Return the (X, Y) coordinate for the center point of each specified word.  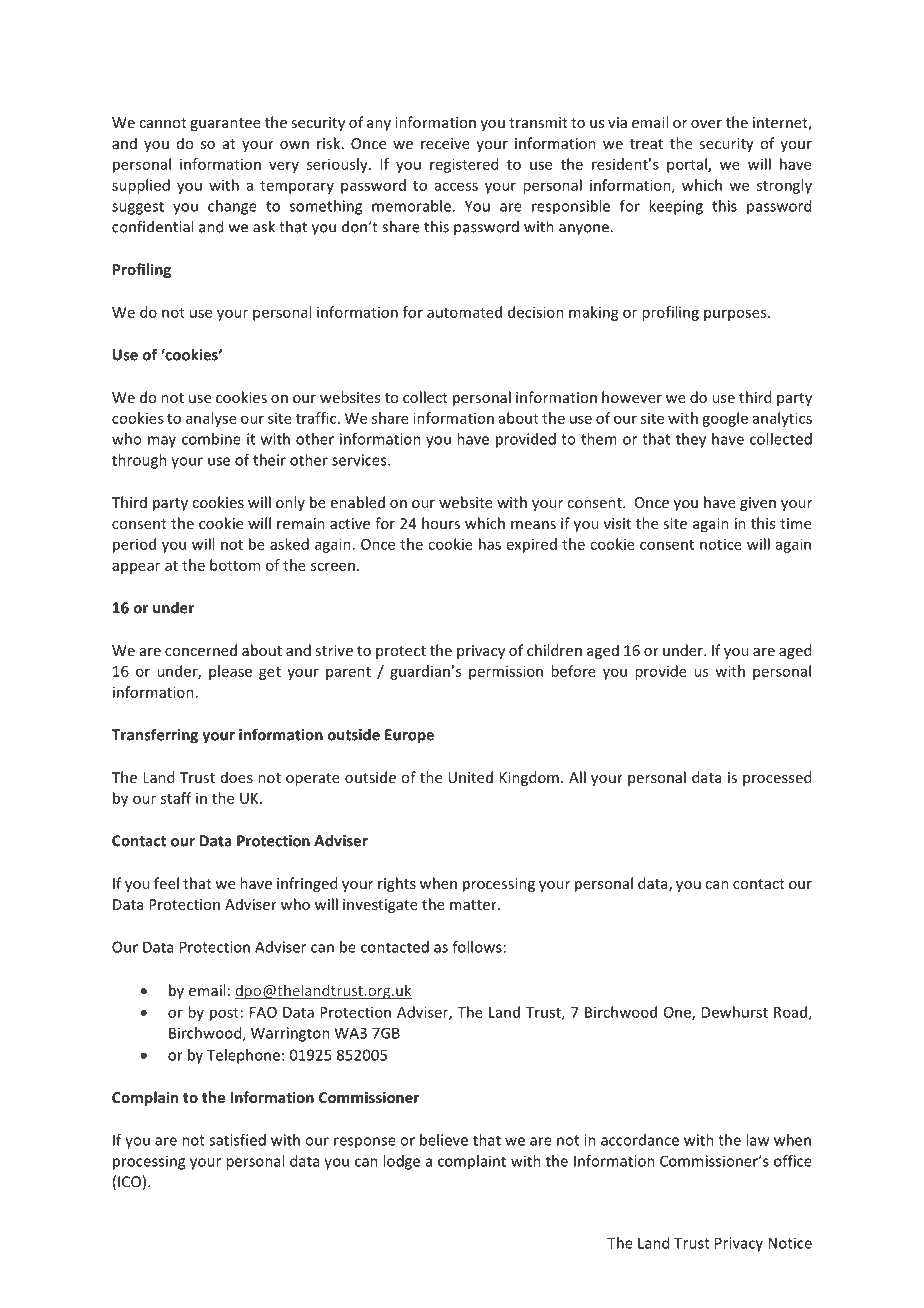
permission (506, 672)
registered (464, 165)
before (573, 671)
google (725, 419)
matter (474, 905)
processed (777, 778)
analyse (211, 419)
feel (166, 883)
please (230, 672)
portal (688, 165)
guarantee (225, 124)
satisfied (237, 1140)
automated (464, 312)
